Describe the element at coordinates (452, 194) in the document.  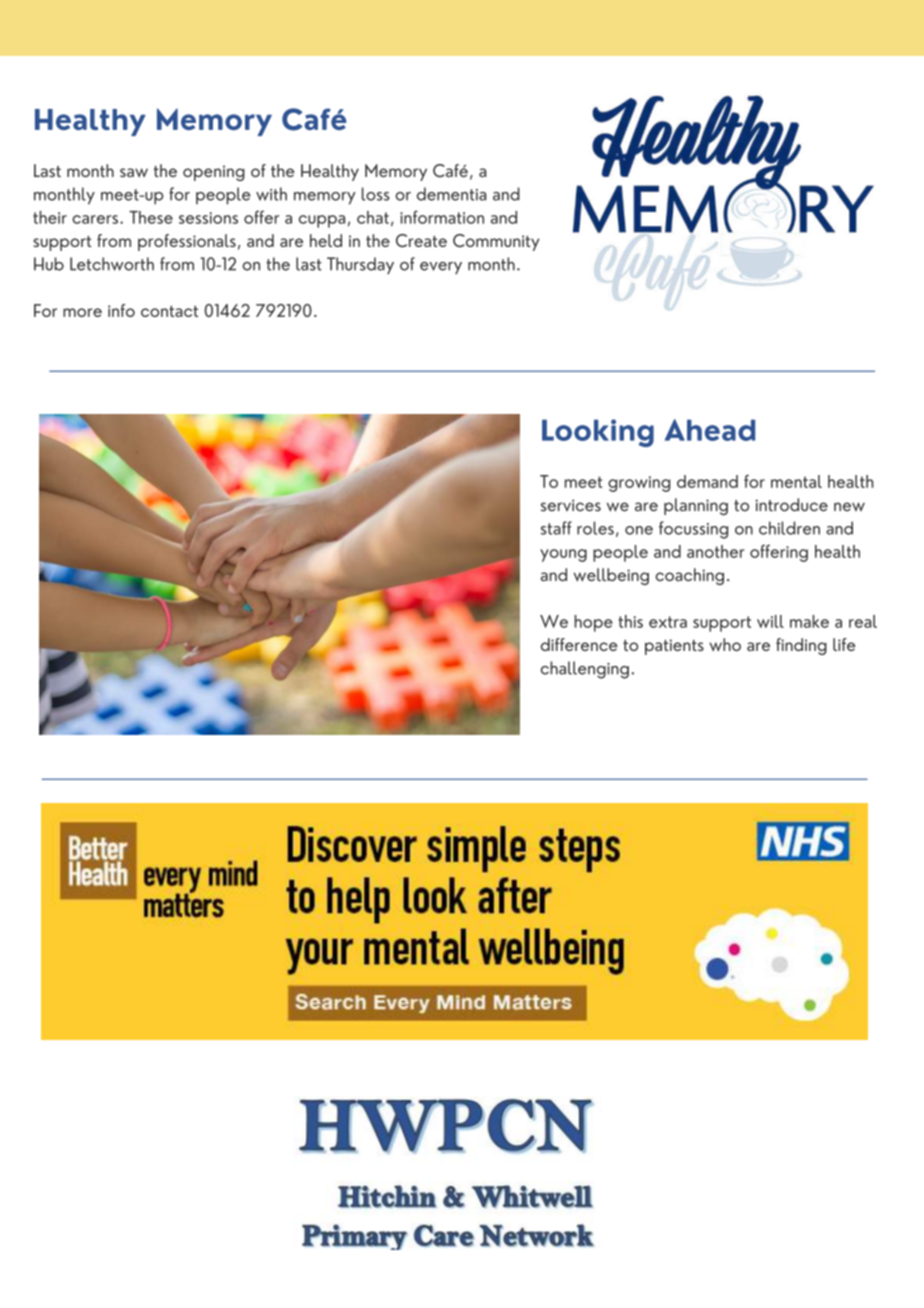
I see `dementia` at that location.
